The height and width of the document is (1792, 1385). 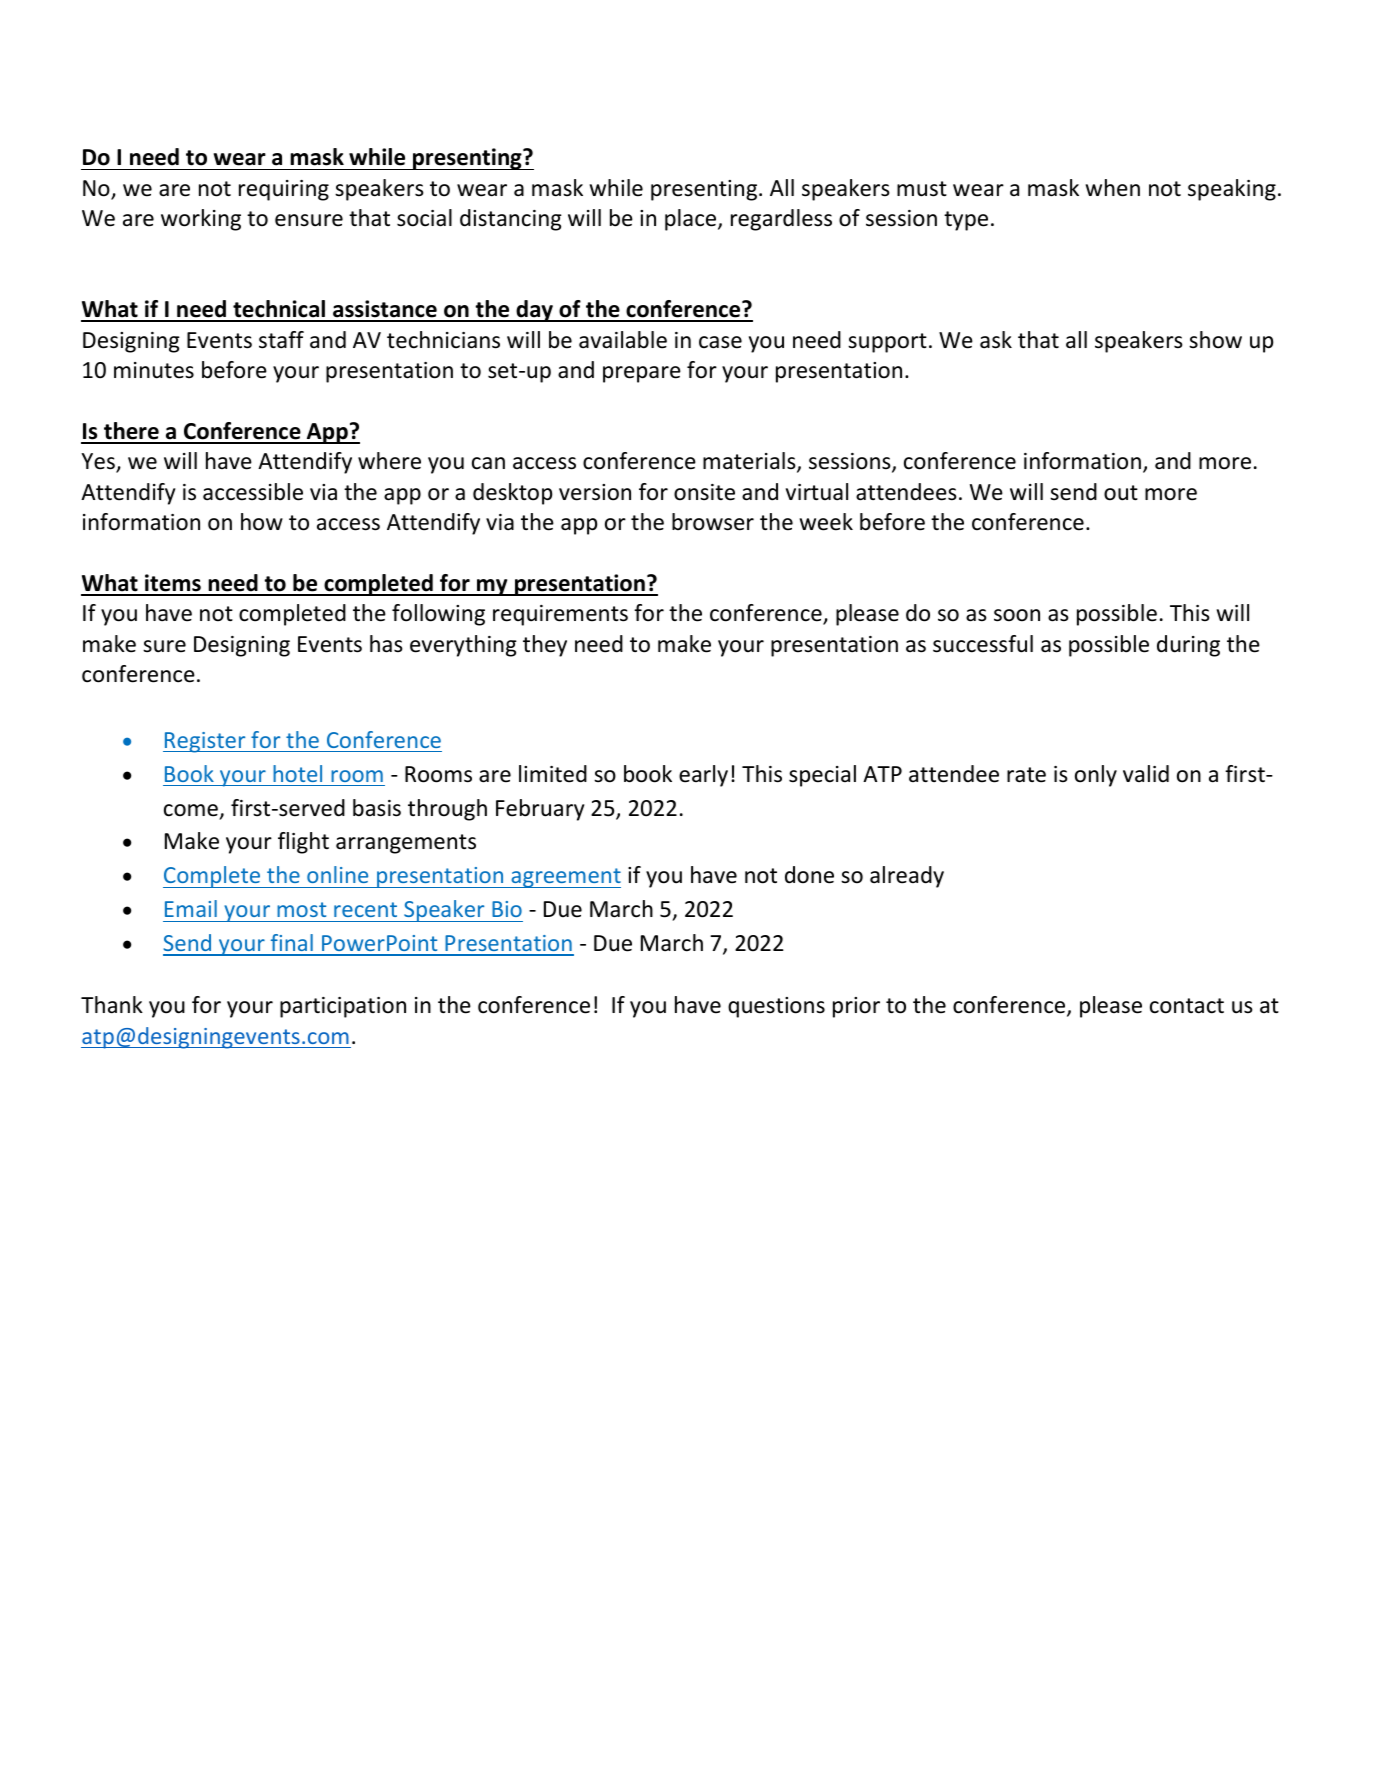 What do you see at coordinates (99, 462) in the document?
I see `Yes` at bounding box center [99, 462].
